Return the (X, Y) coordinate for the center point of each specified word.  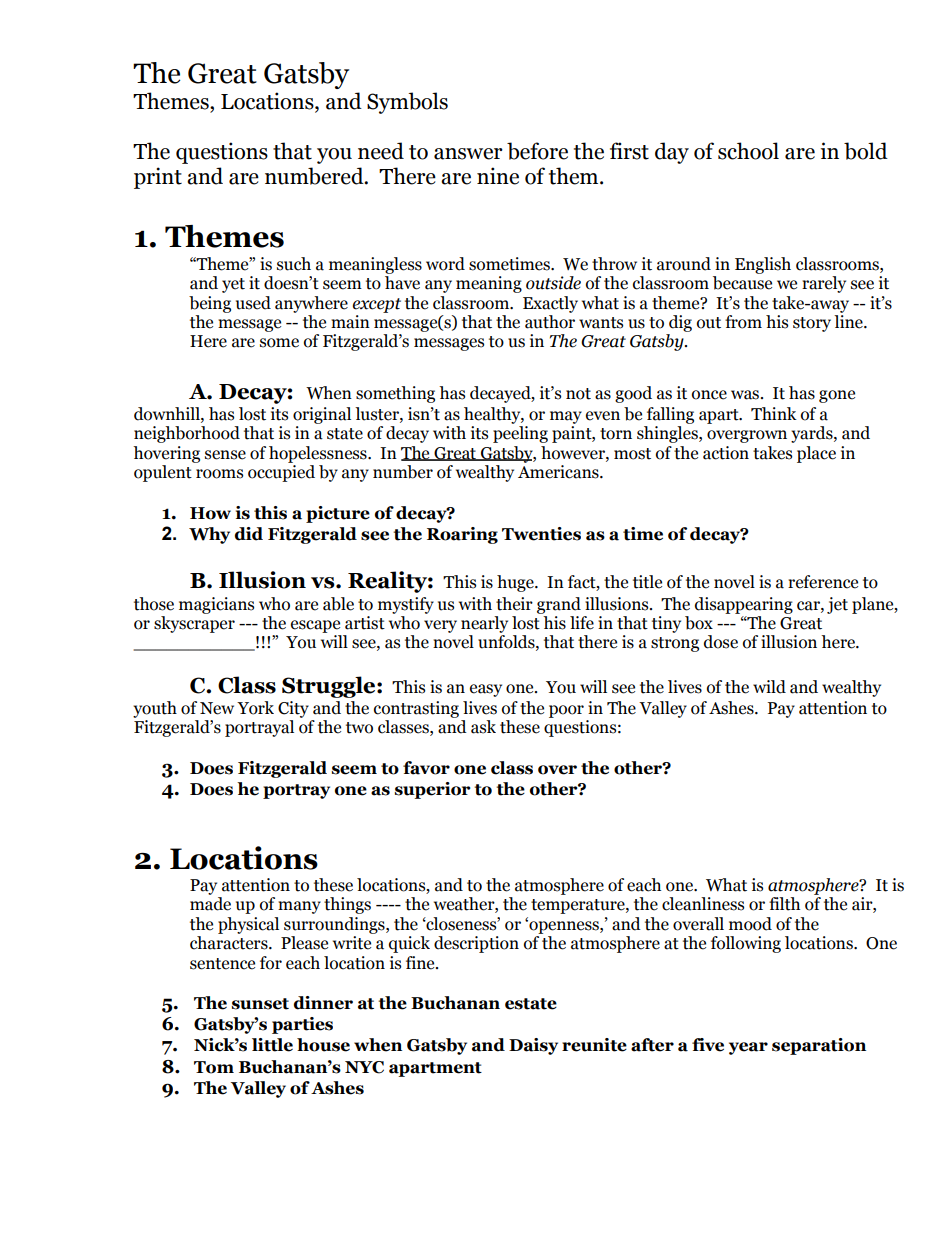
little (272, 1045)
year (748, 1048)
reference (823, 582)
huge (516, 583)
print (158, 178)
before (537, 151)
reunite (594, 1045)
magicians (216, 605)
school (748, 151)
